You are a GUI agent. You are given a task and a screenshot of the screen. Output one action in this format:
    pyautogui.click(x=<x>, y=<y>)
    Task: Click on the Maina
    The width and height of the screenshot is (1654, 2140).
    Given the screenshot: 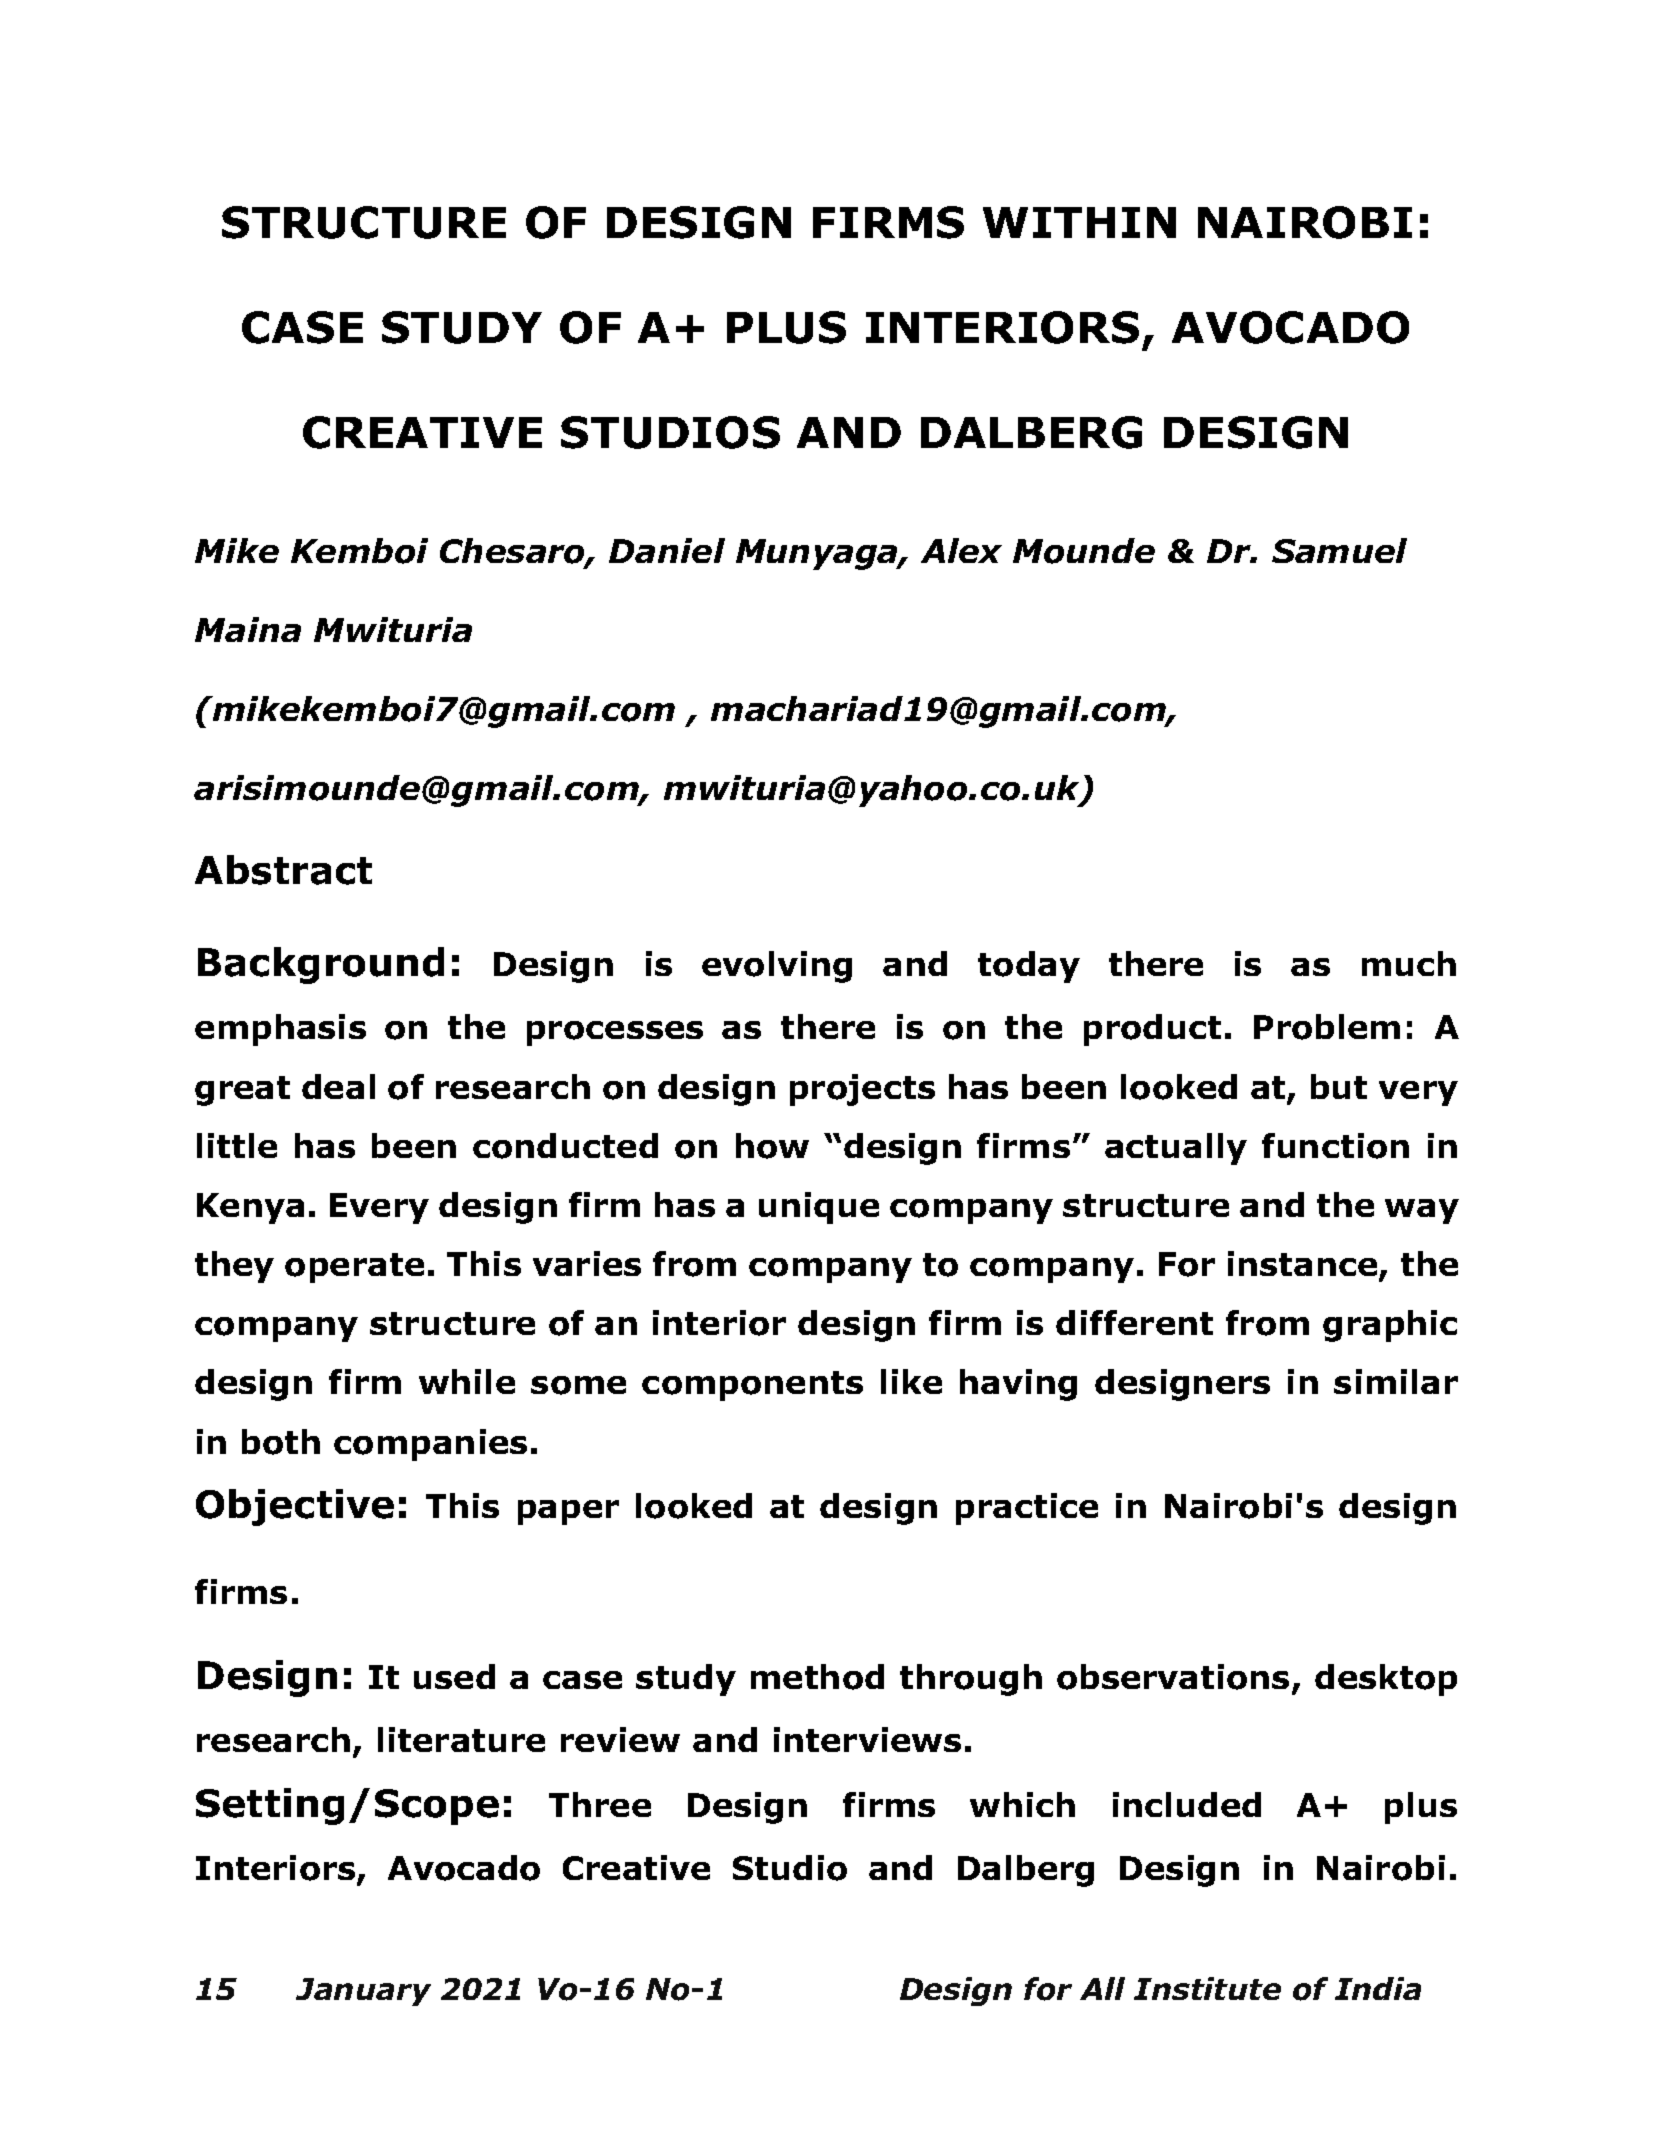 What is the action you would take?
    pyautogui.click(x=248, y=629)
